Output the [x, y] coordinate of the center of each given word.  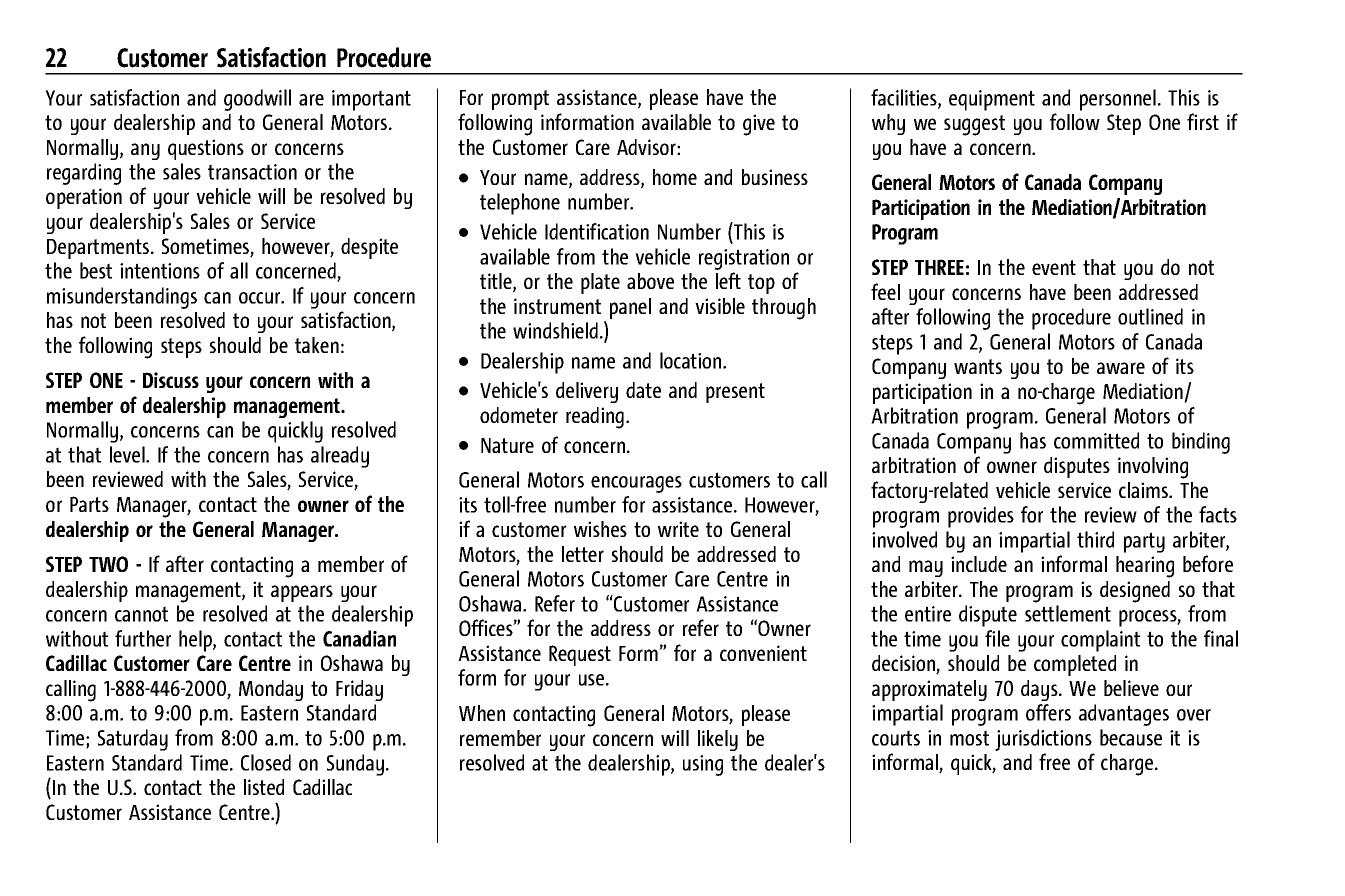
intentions [160, 271]
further [143, 638]
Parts [89, 504]
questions [206, 149]
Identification [597, 231]
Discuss [171, 380]
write [678, 529]
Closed [266, 762]
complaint [1100, 641]
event [1054, 267]
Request [580, 655]
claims [1145, 490]
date [643, 390]
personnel [1118, 100]
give [759, 125]
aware [1121, 368]
